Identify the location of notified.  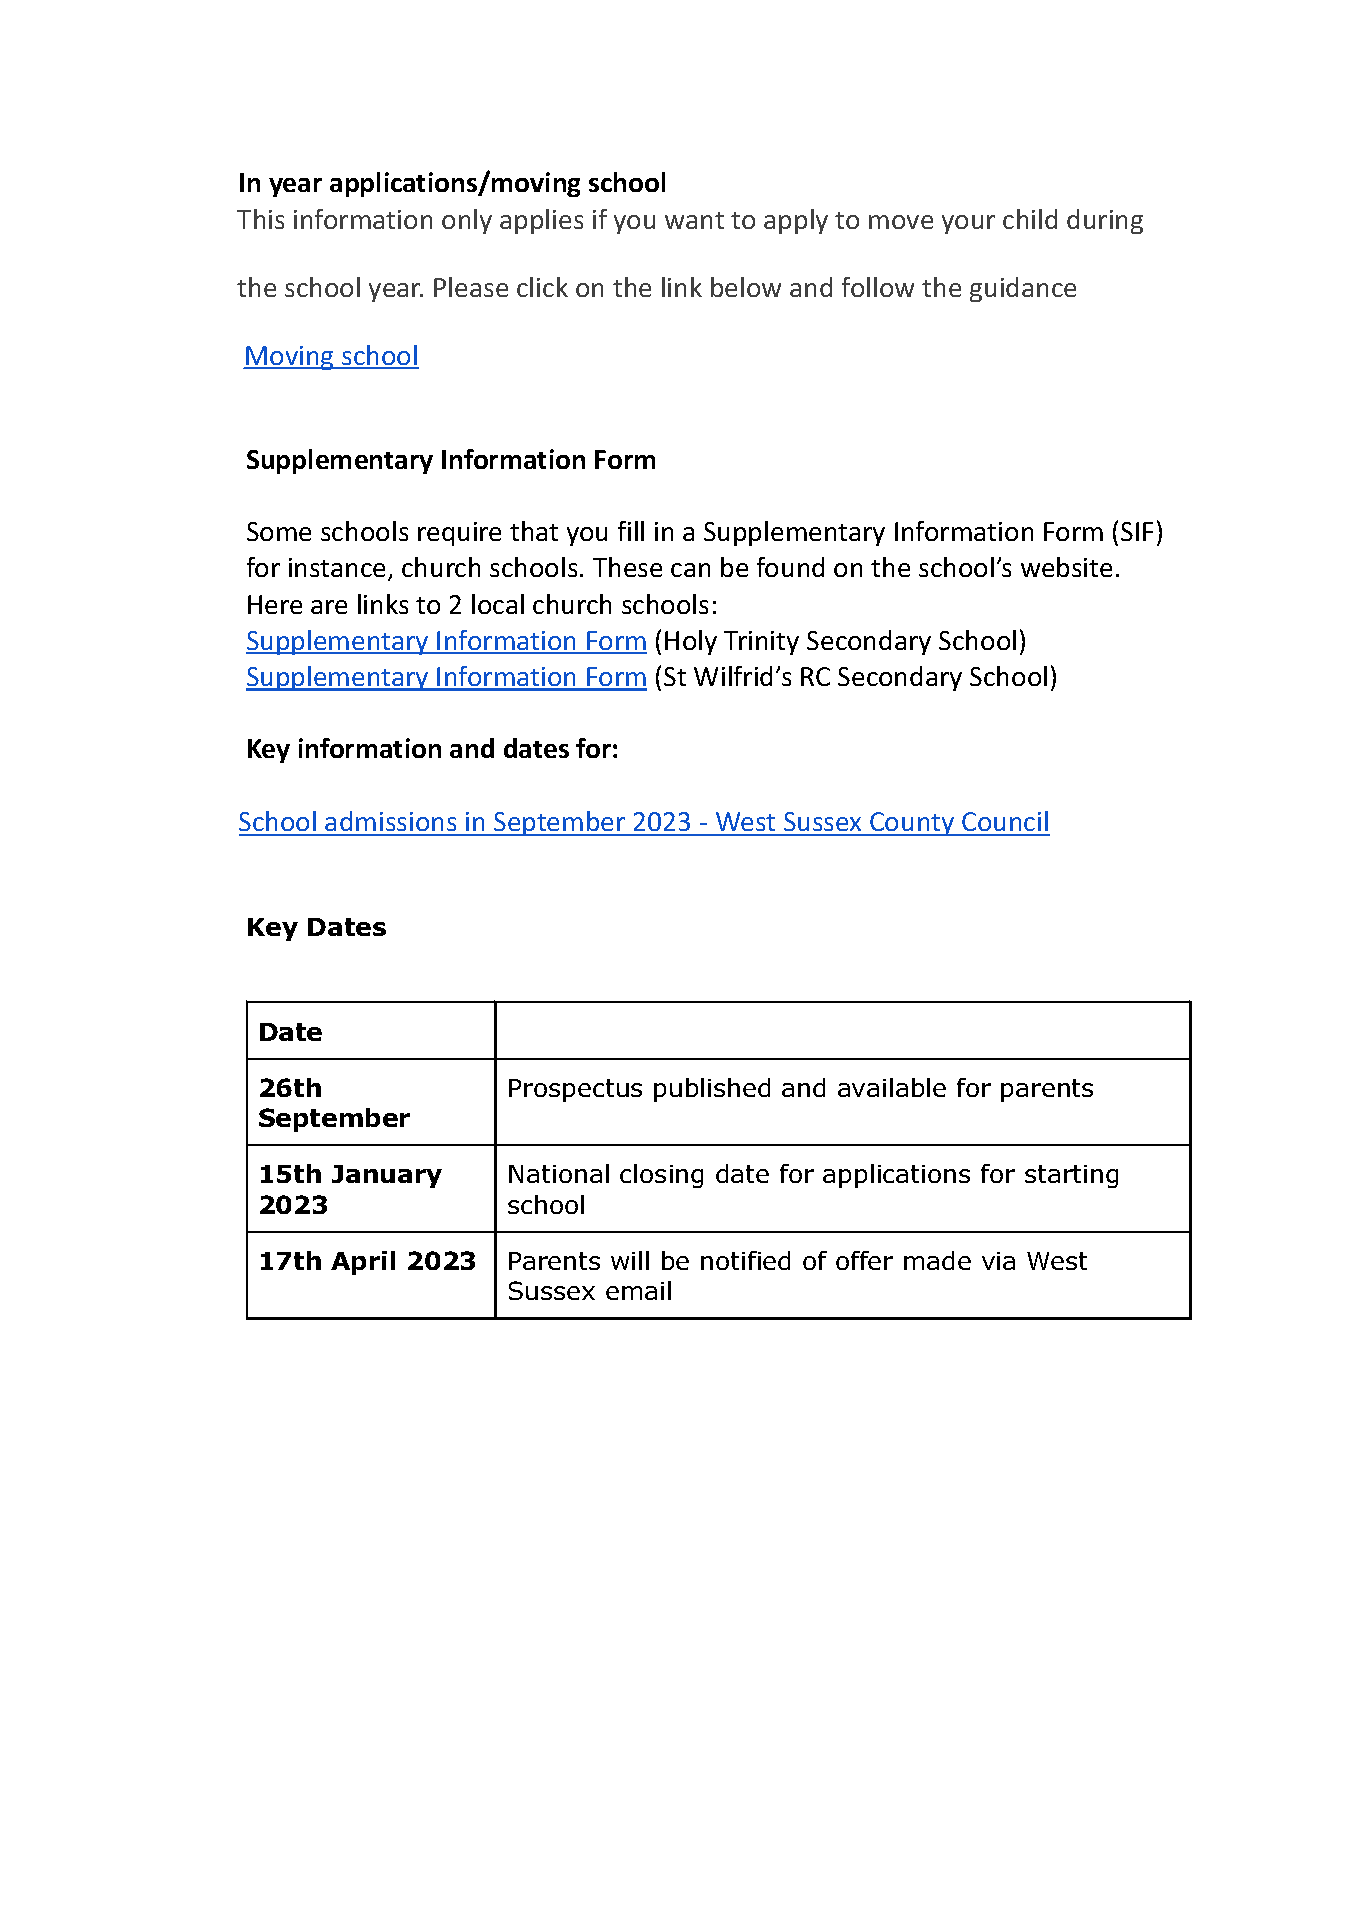
(745, 1260).
